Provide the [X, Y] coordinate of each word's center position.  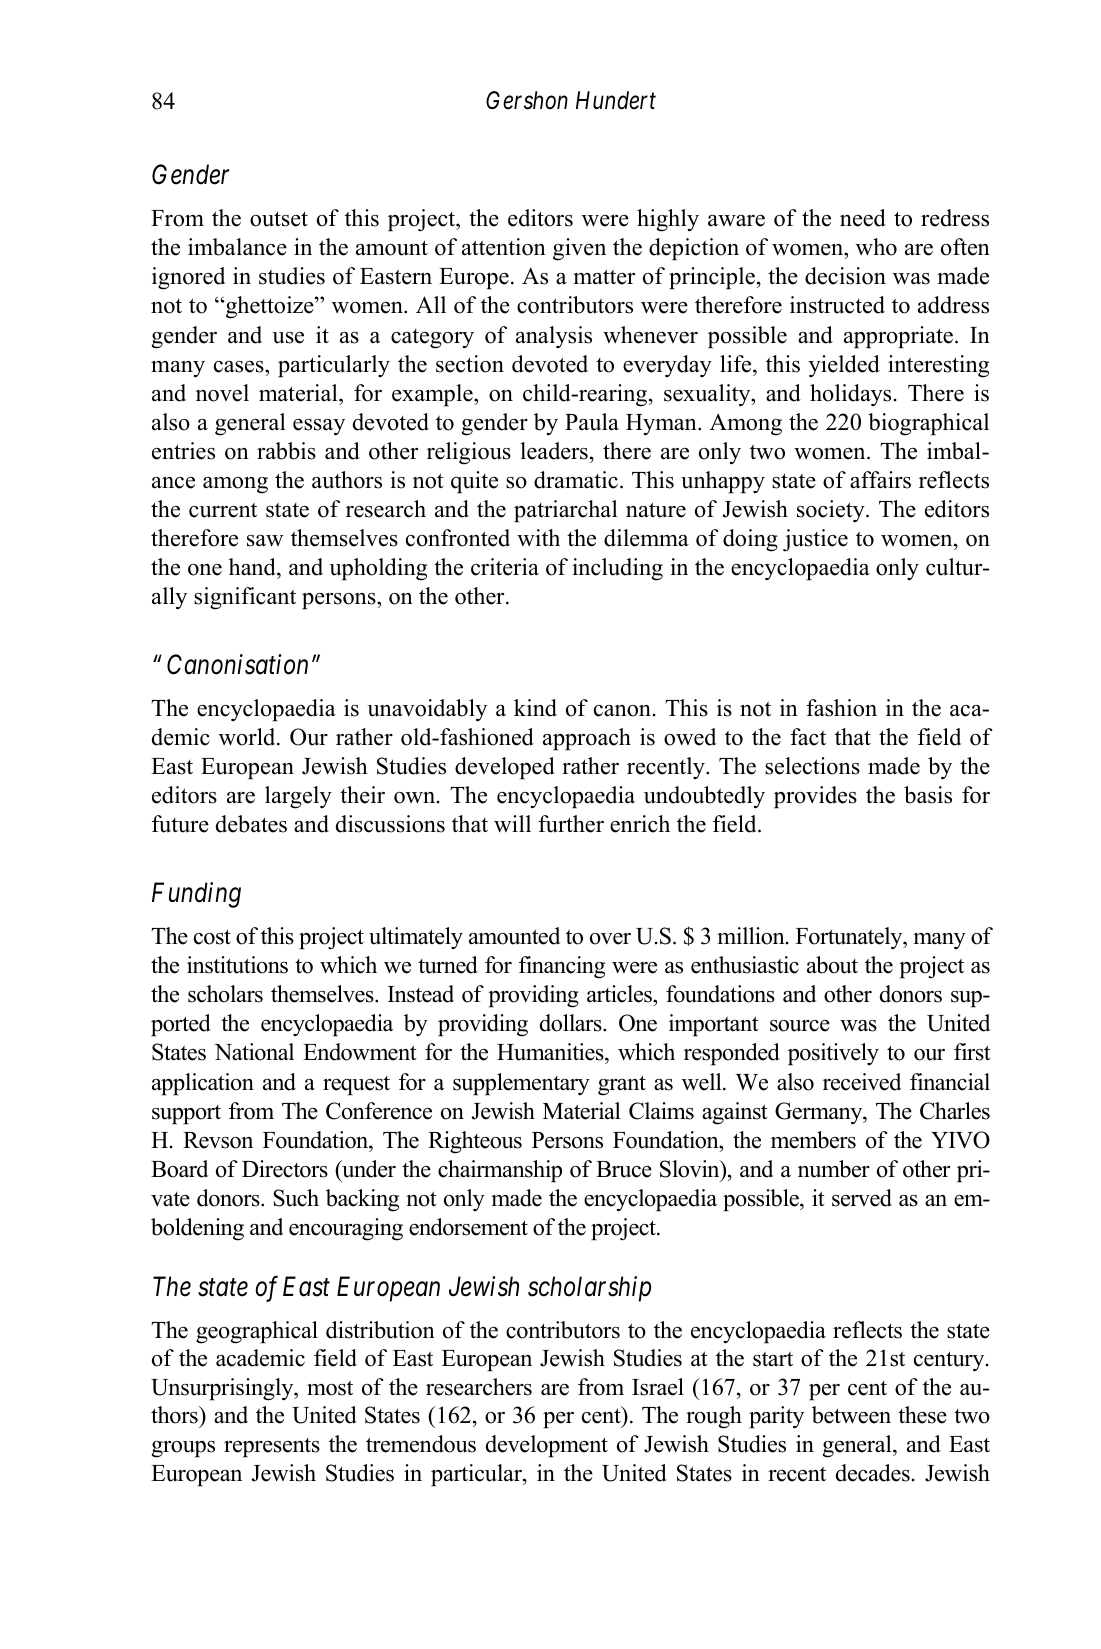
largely [298, 797]
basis [928, 795]
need [863, 218]
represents [272, 1448]
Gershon [527, 100]
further [571, 824]
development [547, 1446]
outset [279, 219]
